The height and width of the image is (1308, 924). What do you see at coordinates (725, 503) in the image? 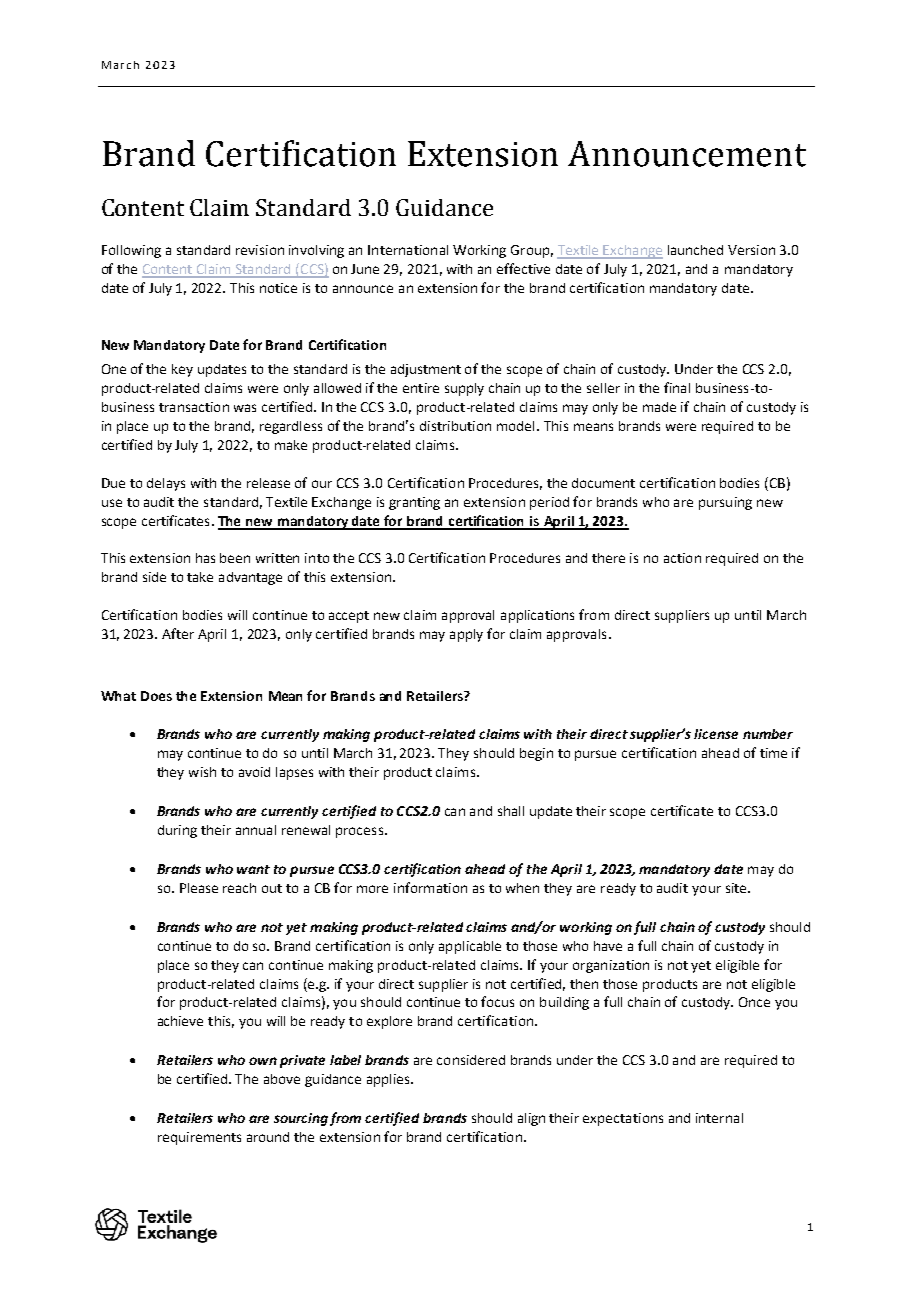
I see `pursuing` at bounding box center [725, 503].
